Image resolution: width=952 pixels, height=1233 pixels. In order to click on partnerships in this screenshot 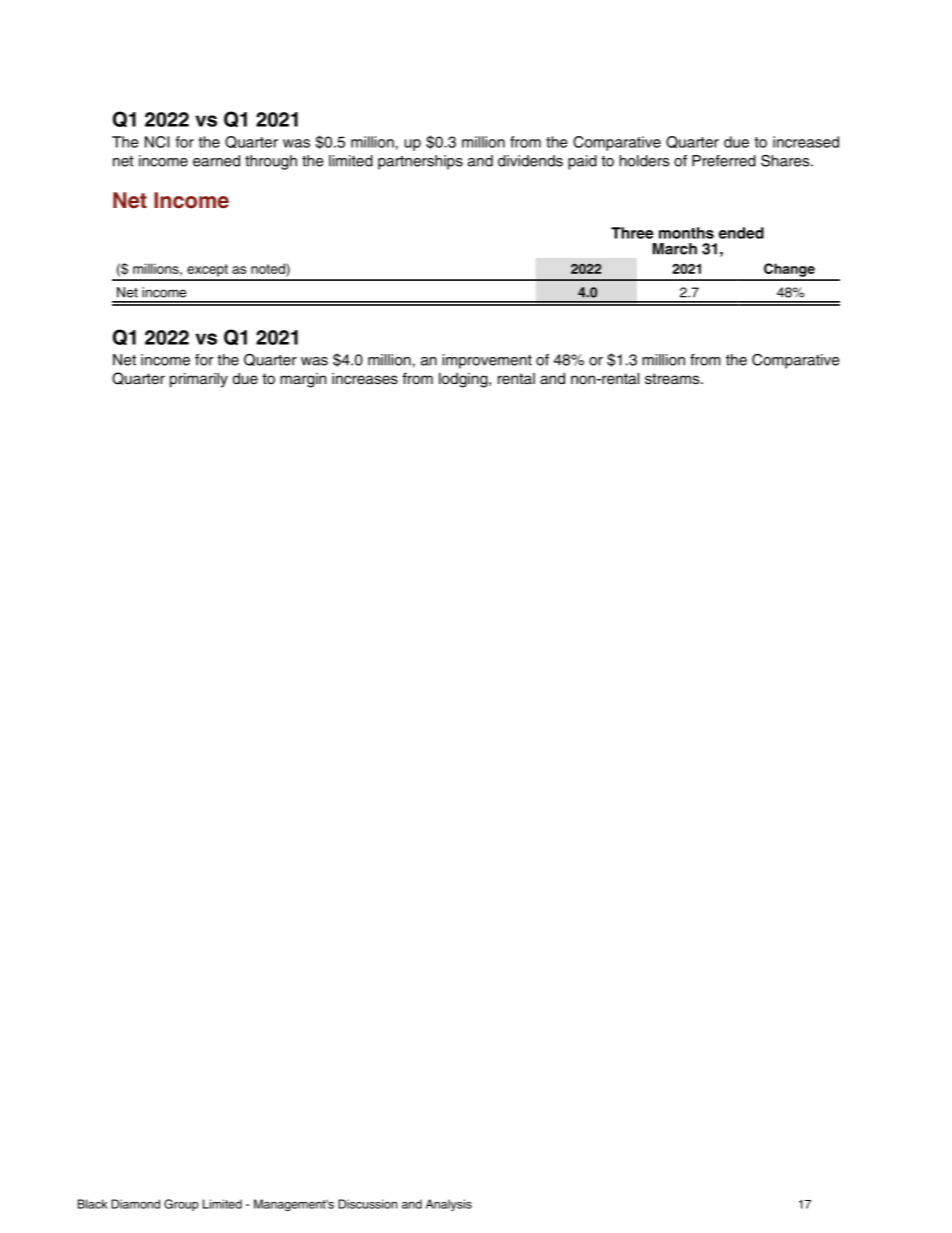, I will do `click(420, 162)`.
